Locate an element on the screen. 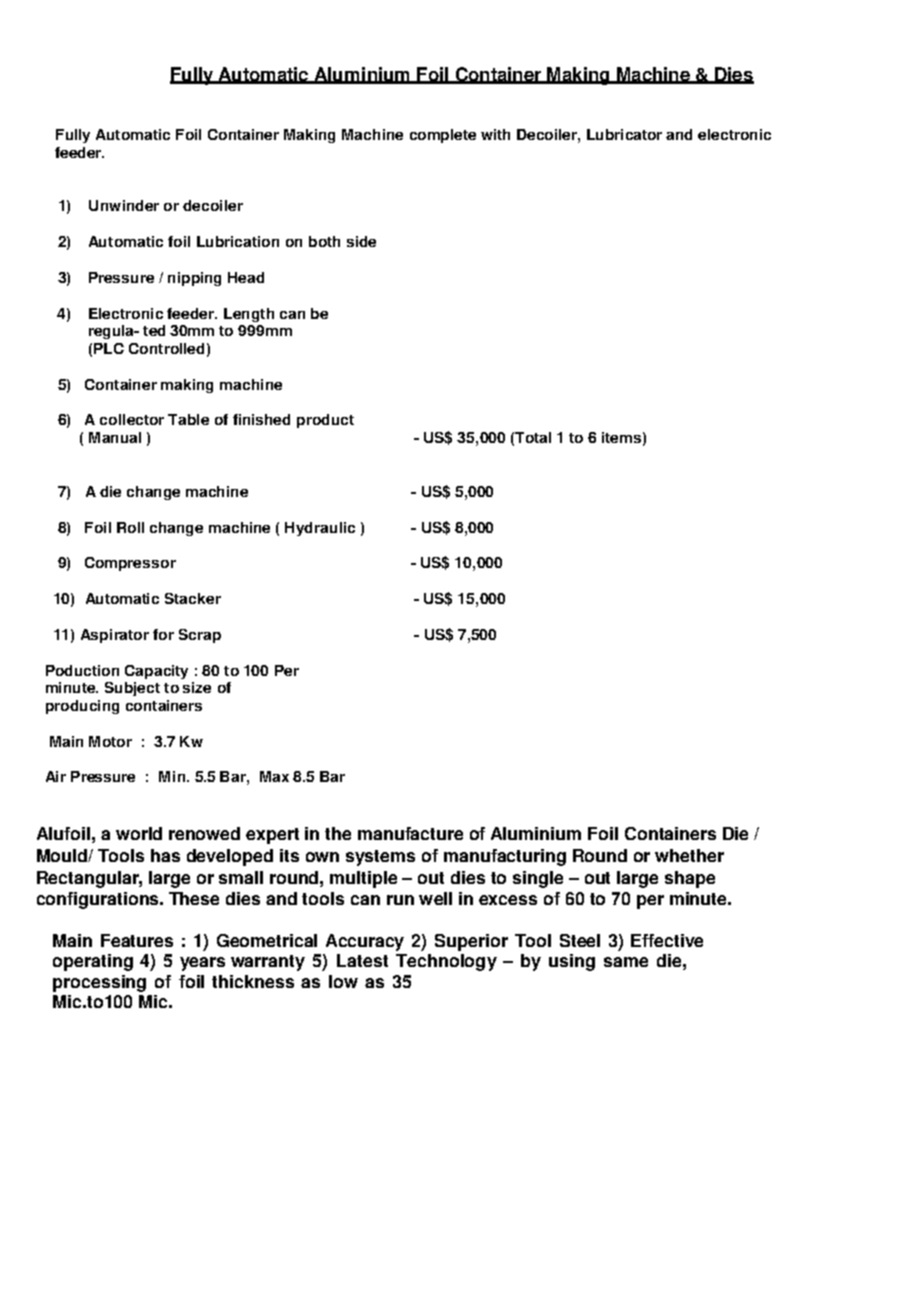 This screenshot has width=924, height=1307. Features is located at coordinates (137, 940).
